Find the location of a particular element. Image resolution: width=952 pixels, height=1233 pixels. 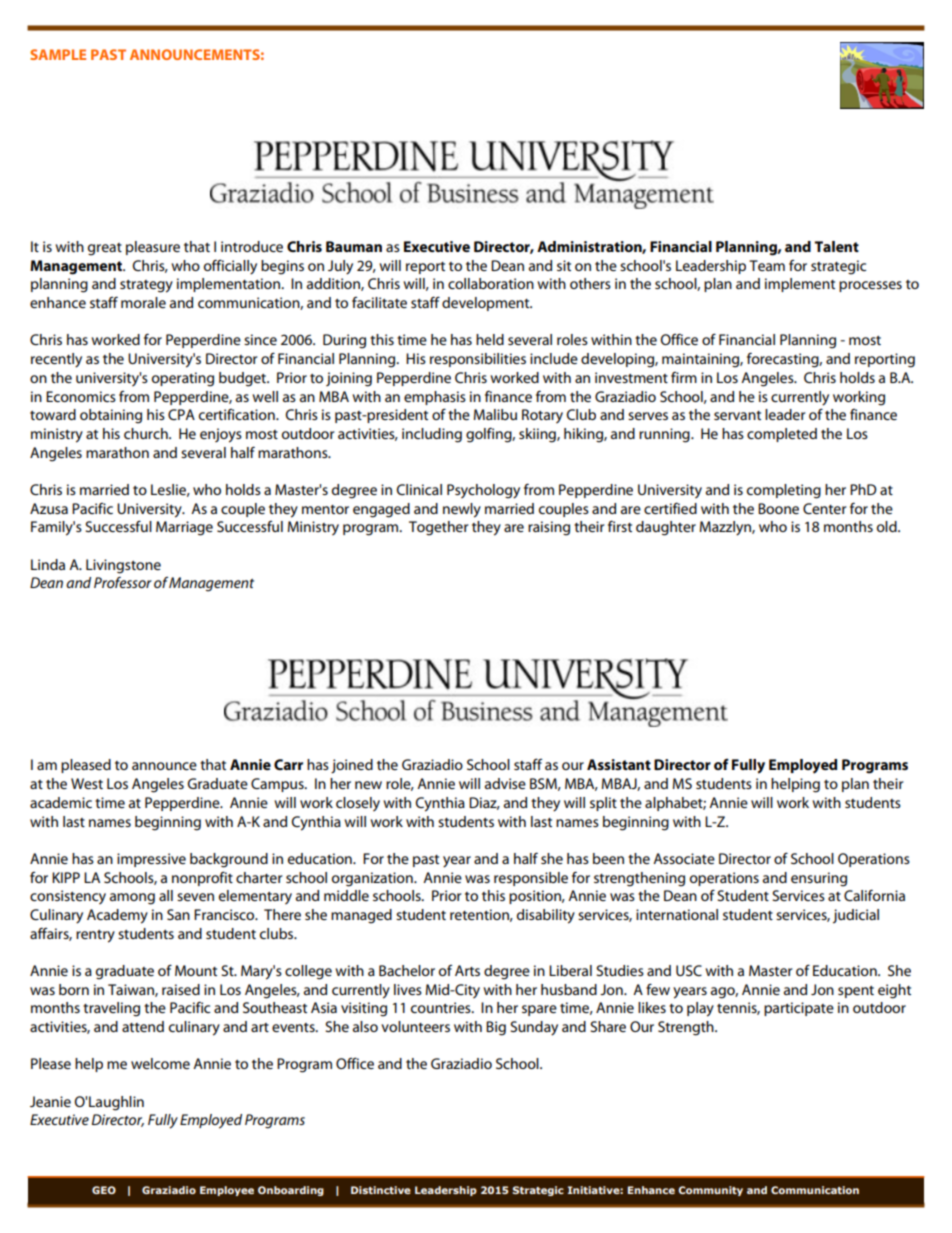

collaboration is located at coordinates (491, 283).
